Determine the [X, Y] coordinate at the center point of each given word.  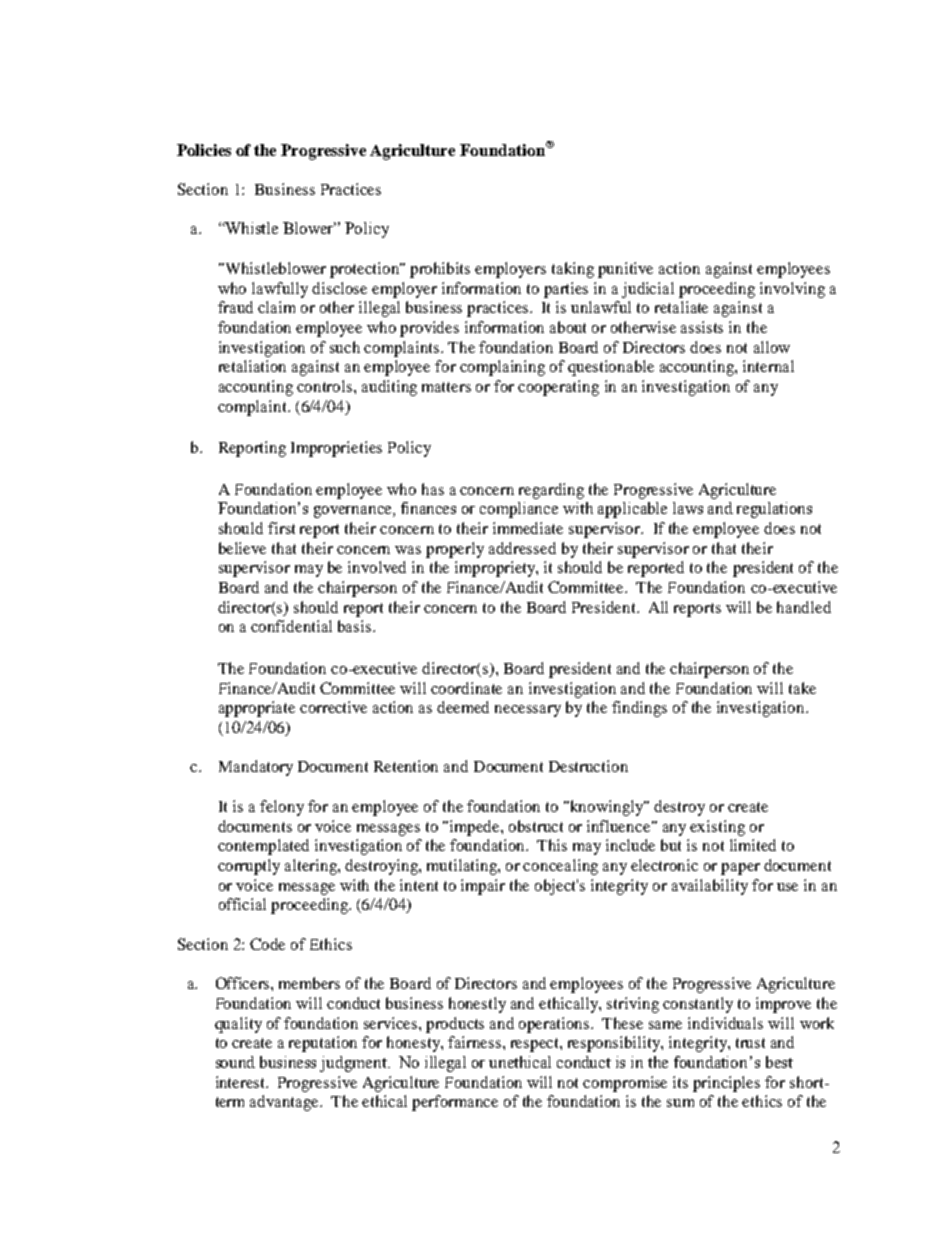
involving [792, 290]
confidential [291, 626]
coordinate [466, 688]
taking [573, 270]
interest [242, 1082]
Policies [204, 150]
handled [804, 607]
